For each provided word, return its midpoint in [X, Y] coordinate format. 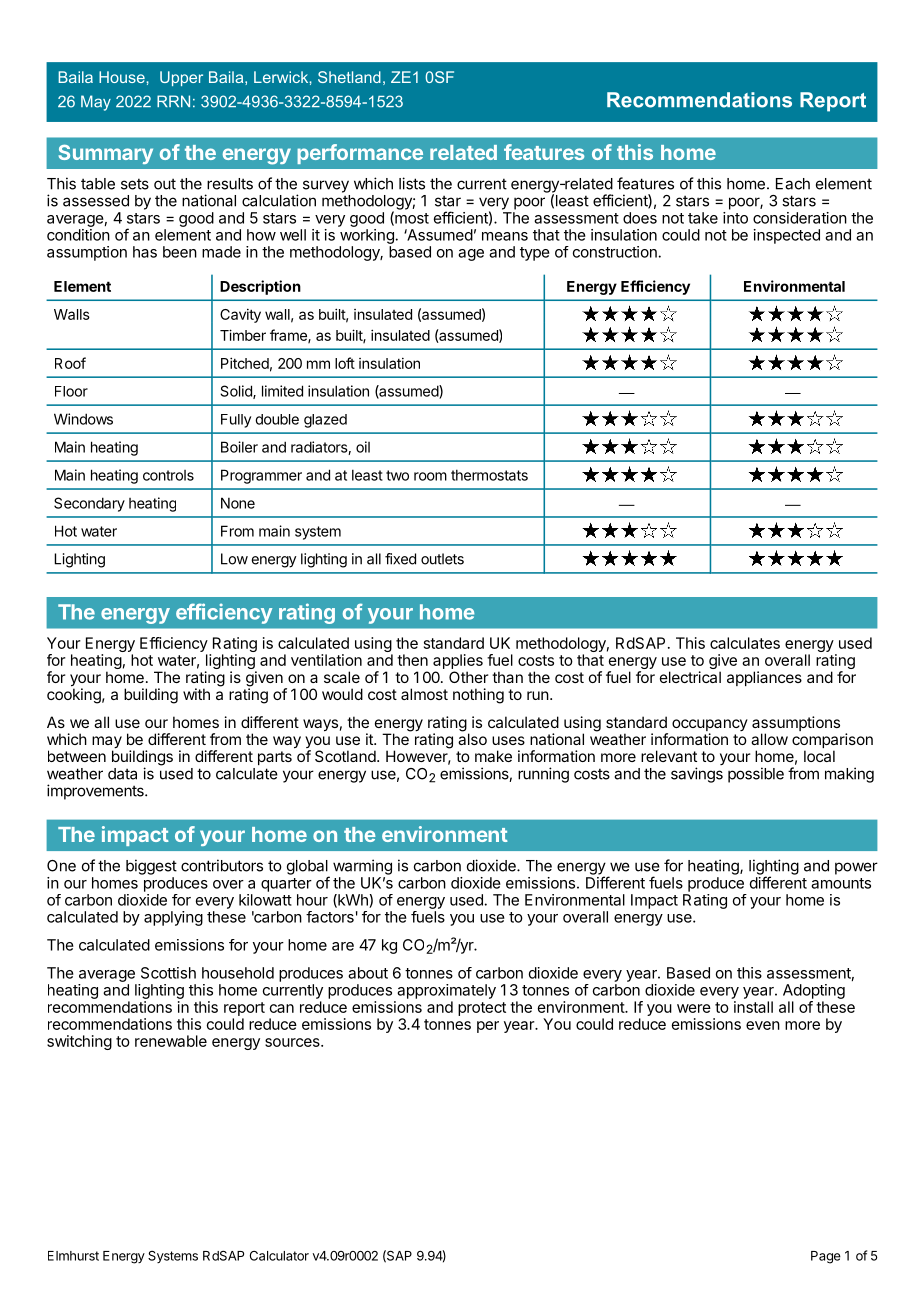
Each [793, 184]
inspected [787, 236]
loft [345, 363]
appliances [764, 678]
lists [412, 183]
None [238, 503]
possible [756, 775]
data [122, 774]
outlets [442, 559]
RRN [173, 101]
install [753, 1007]
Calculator [279, 1256]
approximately [446, 991]
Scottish [168, 973]
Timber [243, 335]
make [493, 756]
